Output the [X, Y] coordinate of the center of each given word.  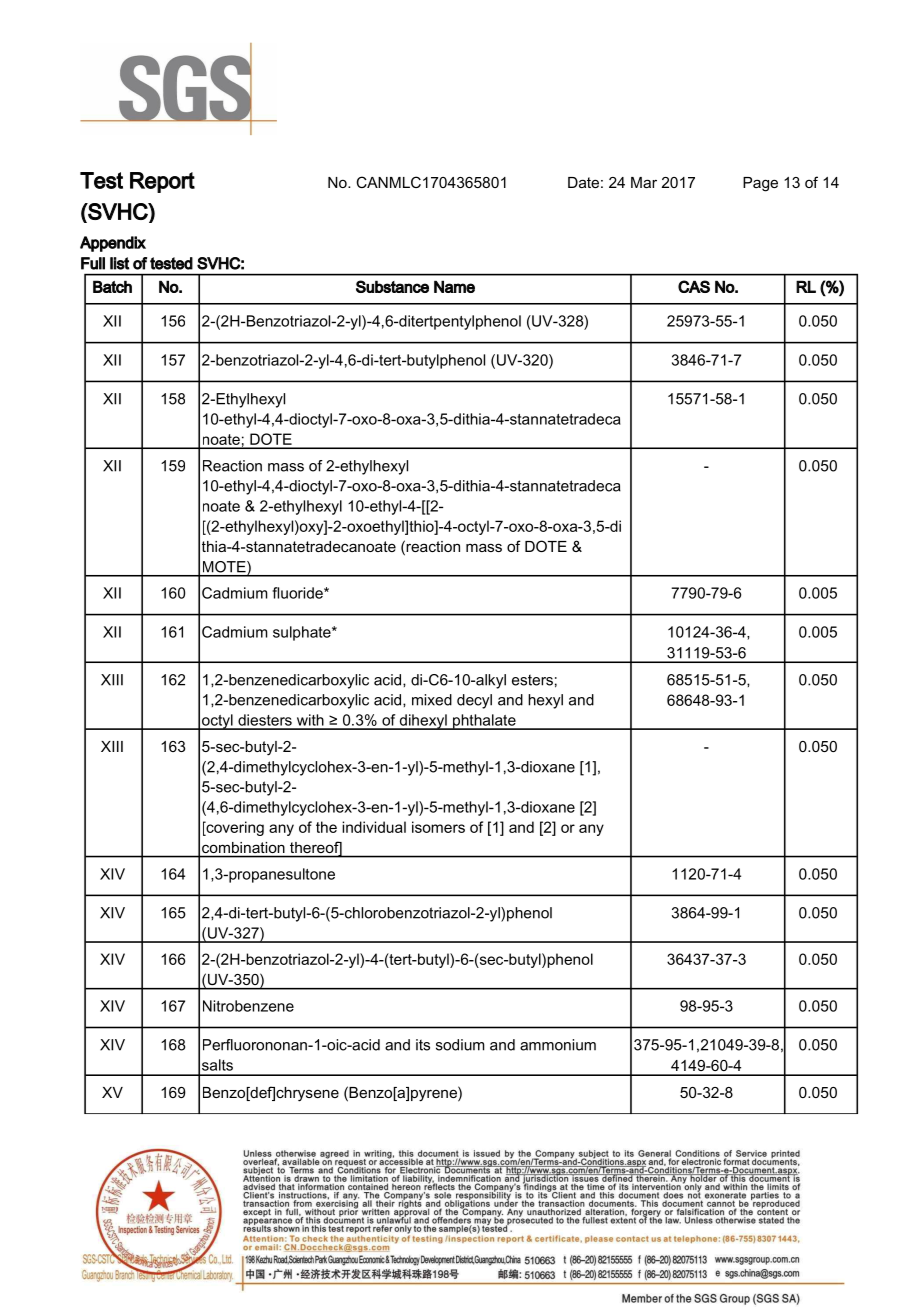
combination [243, 847]
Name [454, 286]
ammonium [558, 1045]
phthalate [484, 722]
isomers [438, 827]
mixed [432, 700]
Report [162, 182]
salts [217, 1065]
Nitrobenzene [248, 1006]
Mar [644, 182]
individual [374, 827]
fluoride [298, 593]
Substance [392, 286]
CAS [694, 286]
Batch [112, 286]
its [423, 1045]
